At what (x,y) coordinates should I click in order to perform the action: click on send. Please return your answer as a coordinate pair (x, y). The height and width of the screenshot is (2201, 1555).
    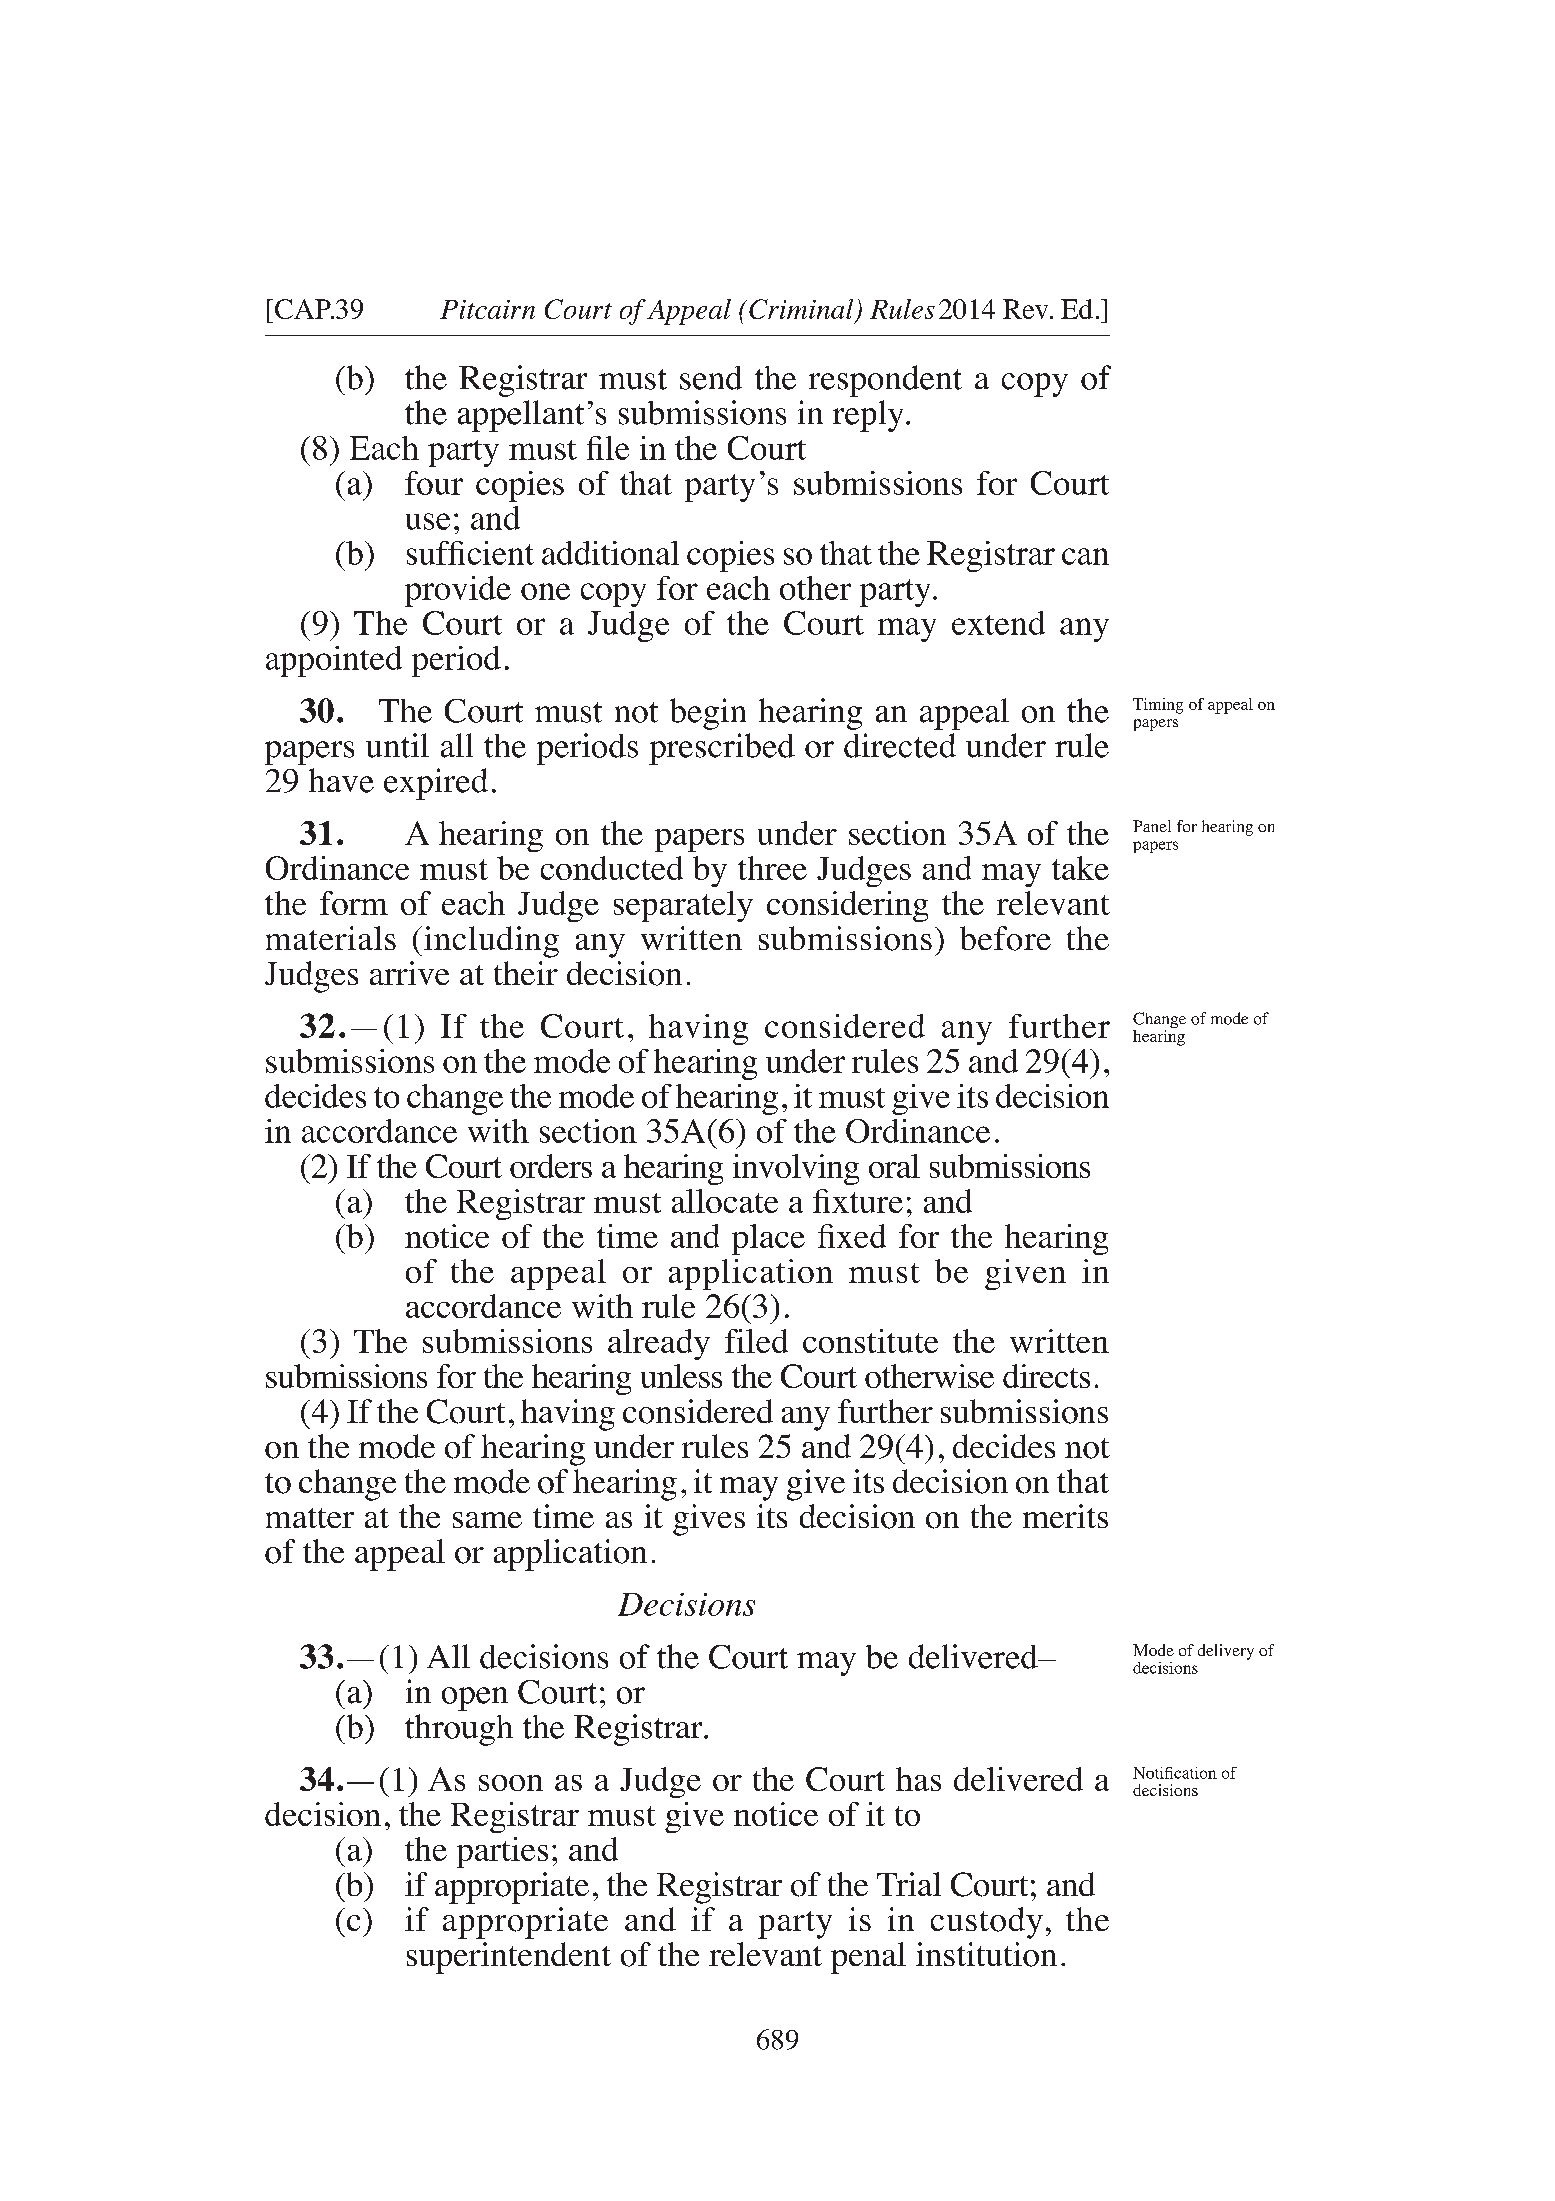
    Looking at the image, I should click on (711, 378).
